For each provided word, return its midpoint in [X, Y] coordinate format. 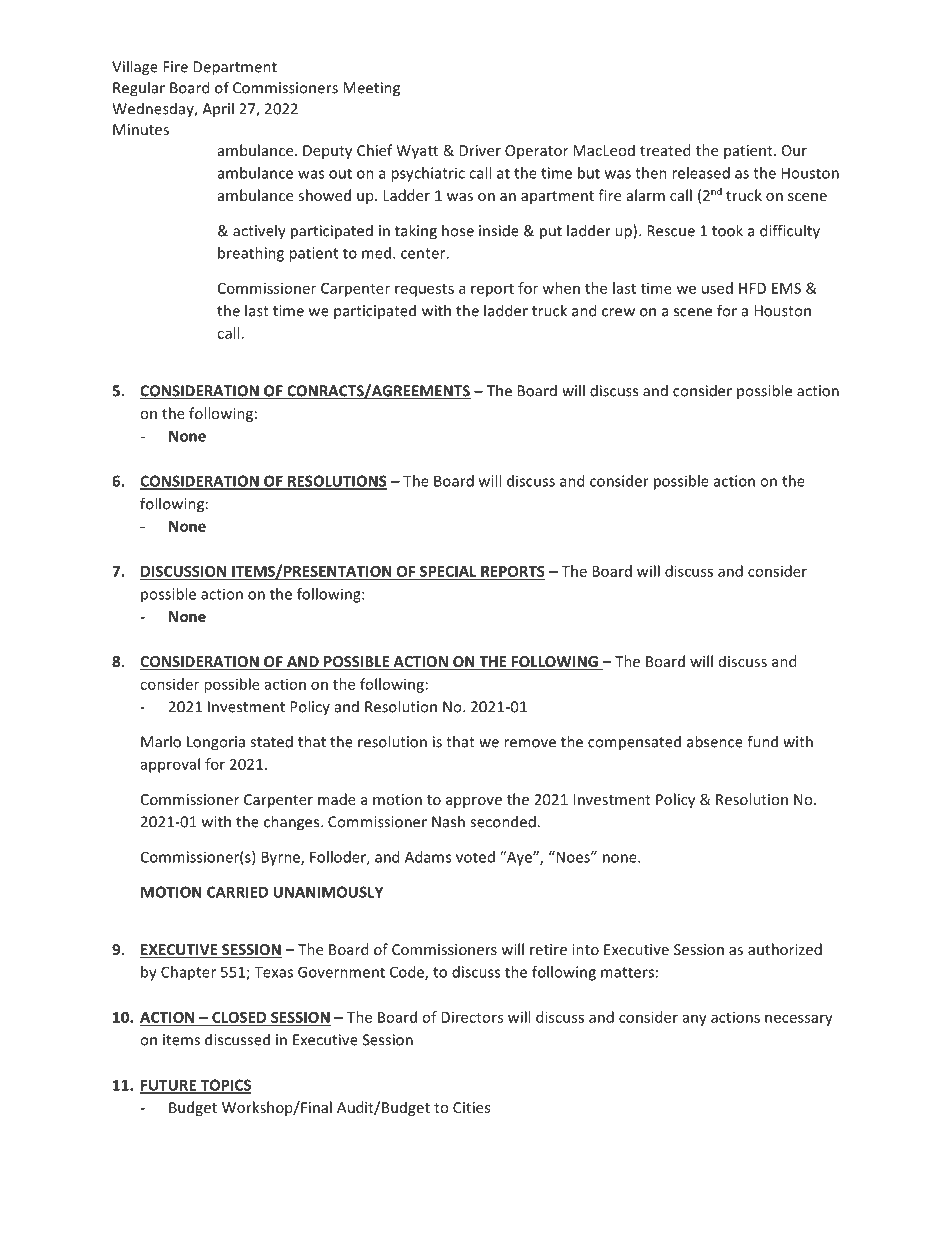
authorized [785, 949]
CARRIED [237, 892]
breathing [251, 254]
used [717, 288]
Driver [480, 150]
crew [618, 312]
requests [424, 290]
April [218, 109]
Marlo [161, 741]
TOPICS [225, 1086]
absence [715, 741]
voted [475, 857]
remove [530, 743]
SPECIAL [448, 572]
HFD [752, 288]
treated [665, 150]
